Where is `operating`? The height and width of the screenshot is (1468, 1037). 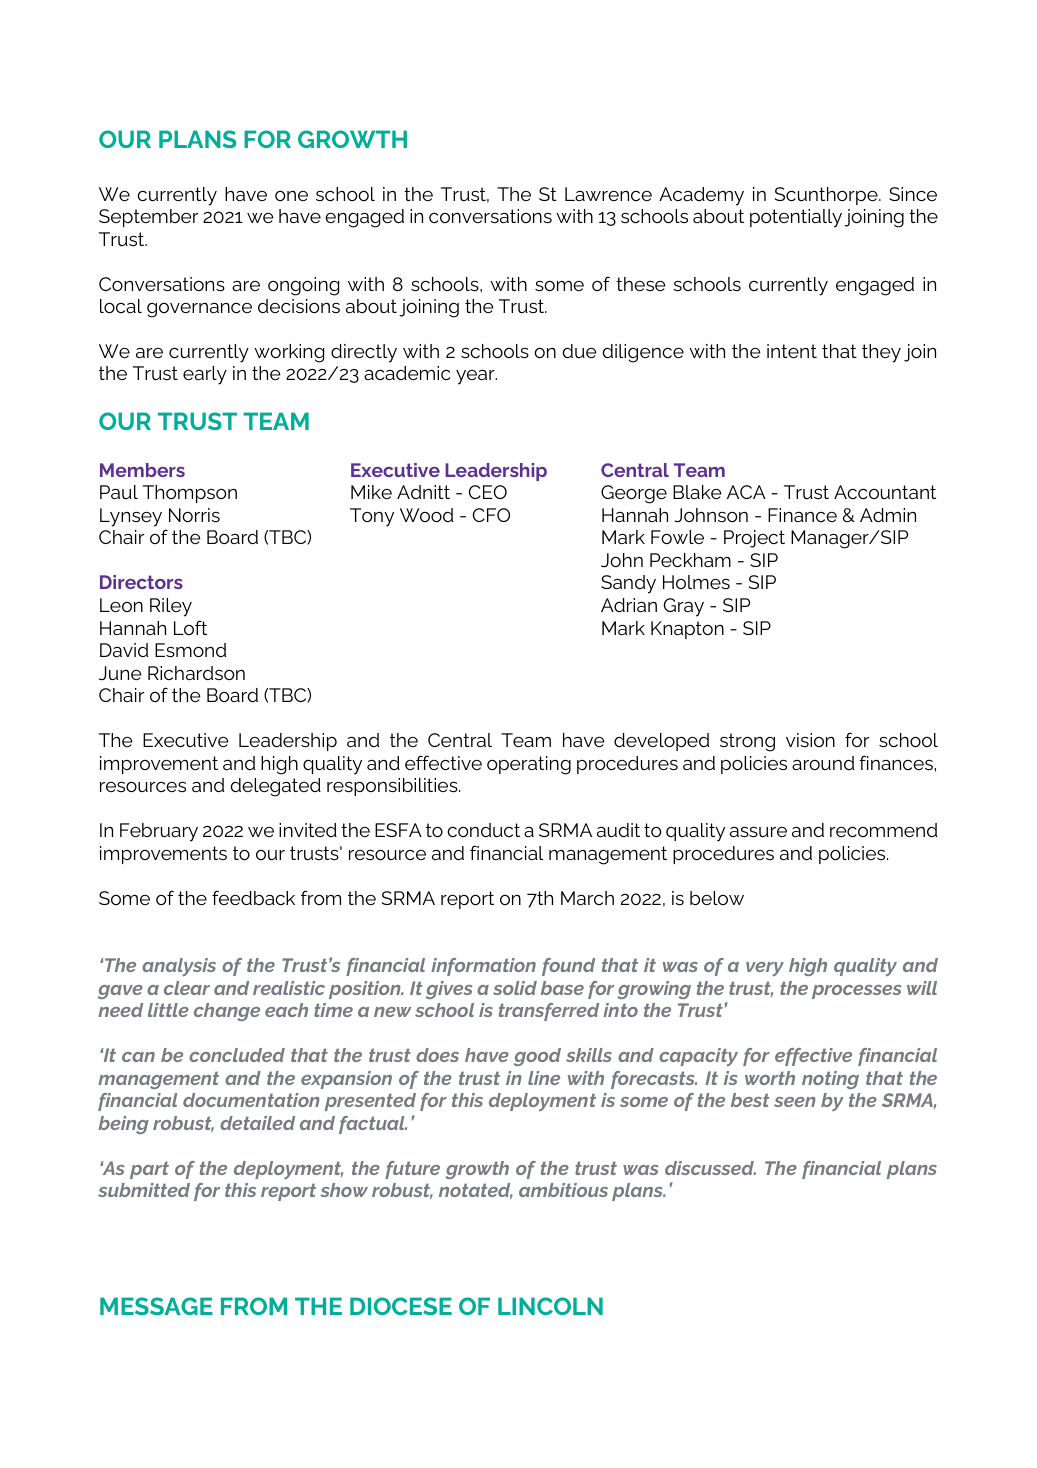 operating is located at coordinates (529, 765).
